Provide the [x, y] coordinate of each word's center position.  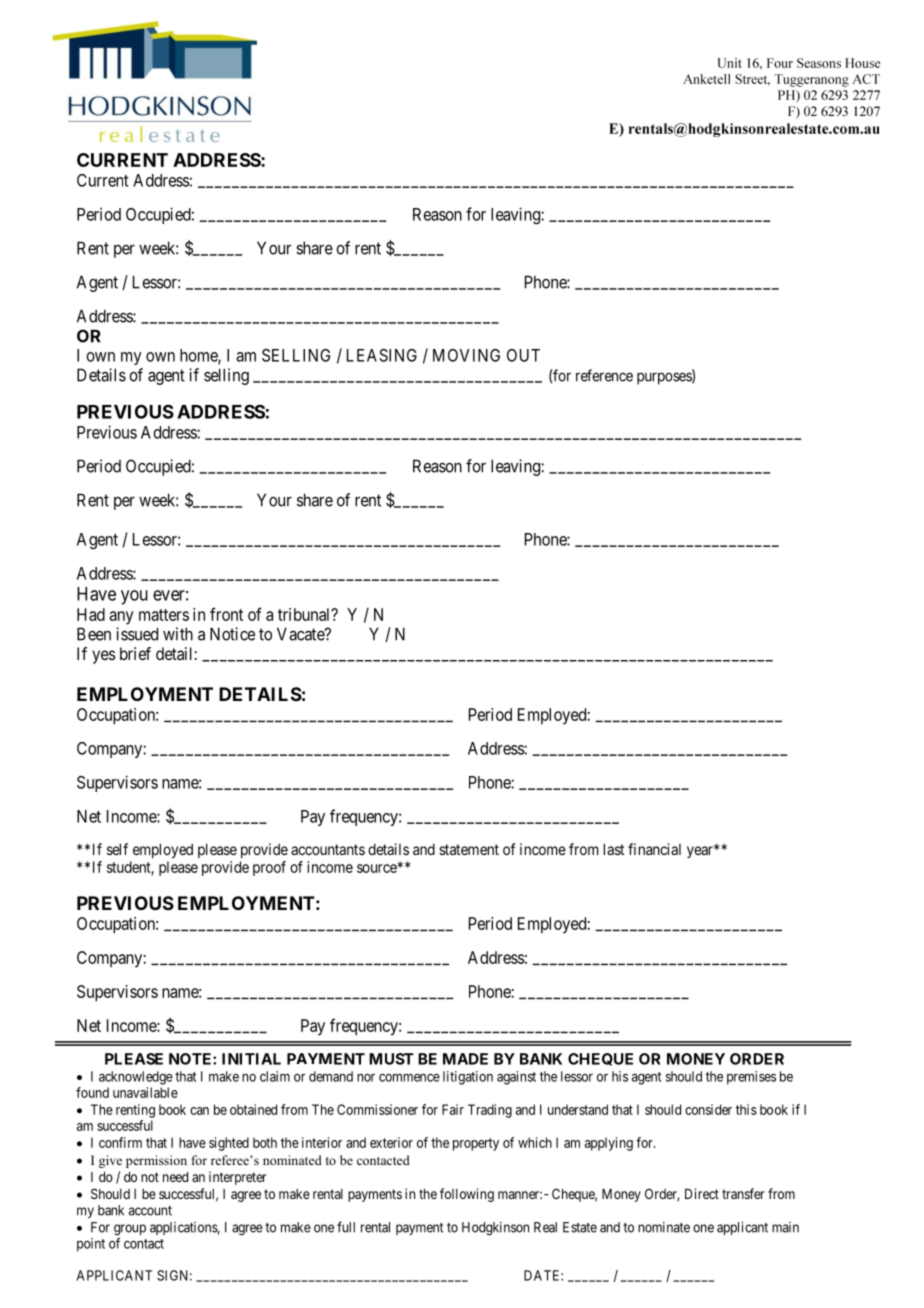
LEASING [382, 355]
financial [654, 849]
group [130, 1230]
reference [604, 375]
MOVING [466, 355]
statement [469, 849]
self [117, 849]
